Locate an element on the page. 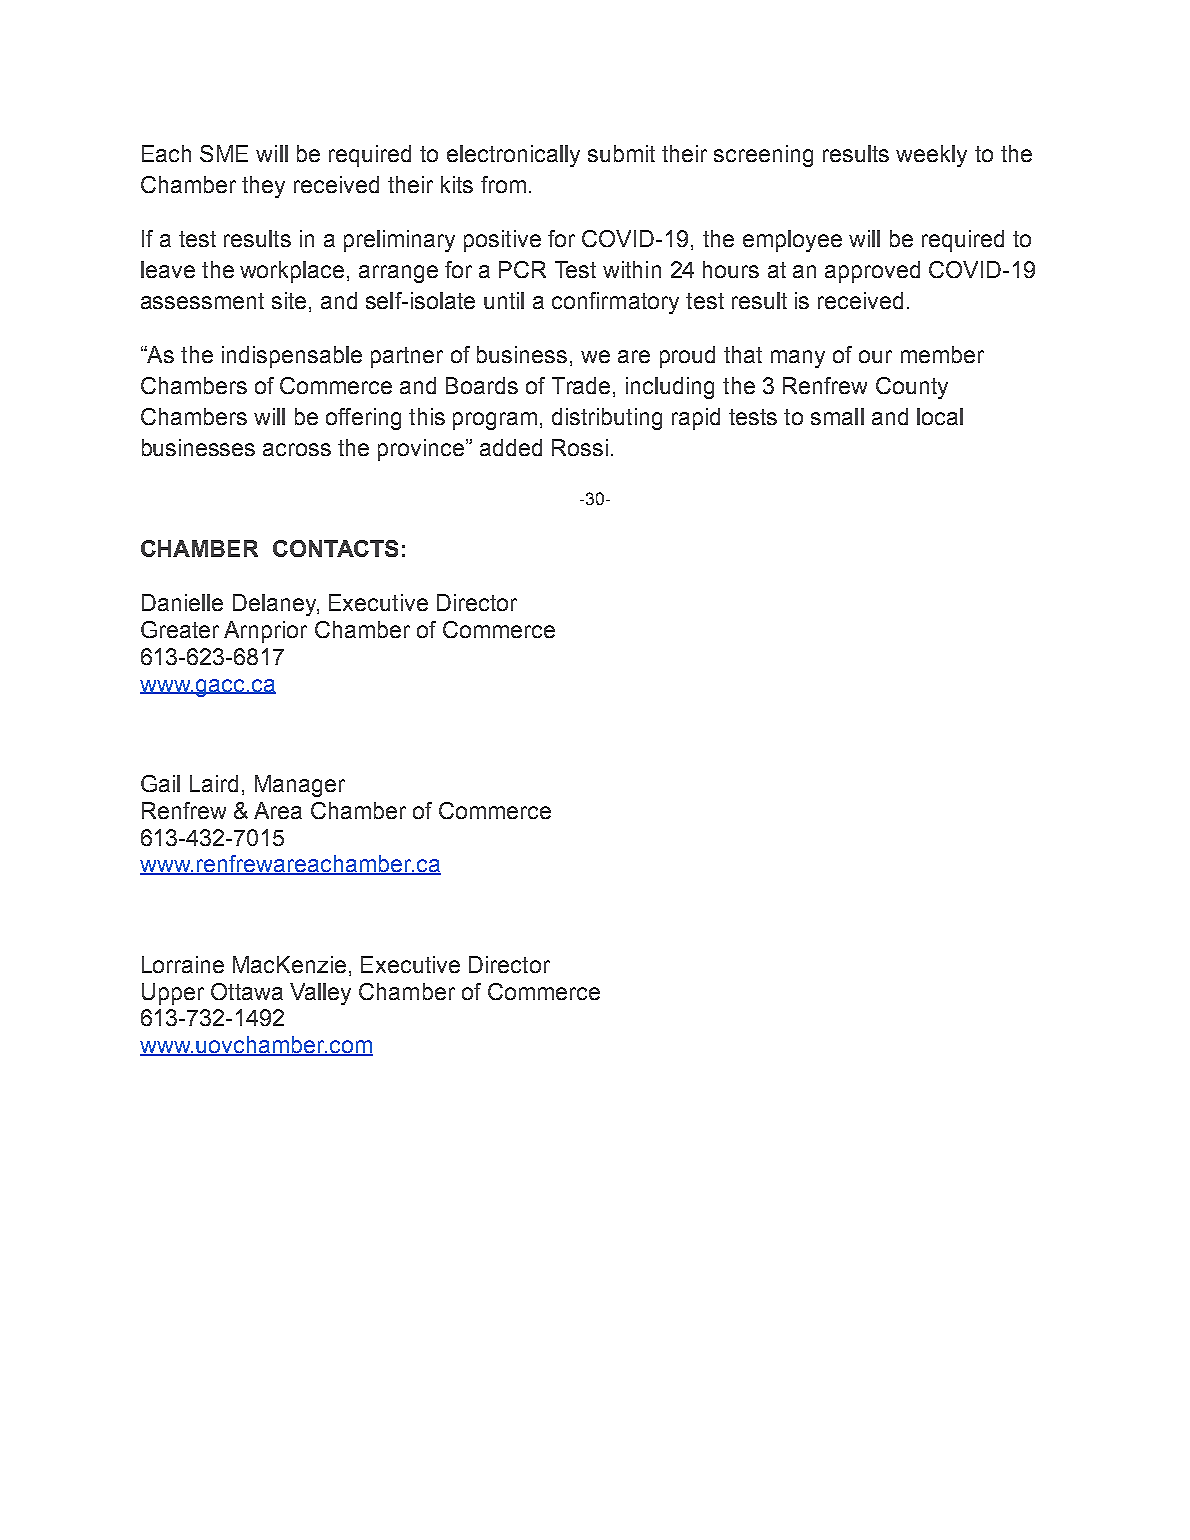 This page has height=1540, width=1190. small is located at coordinates (837, 416).
